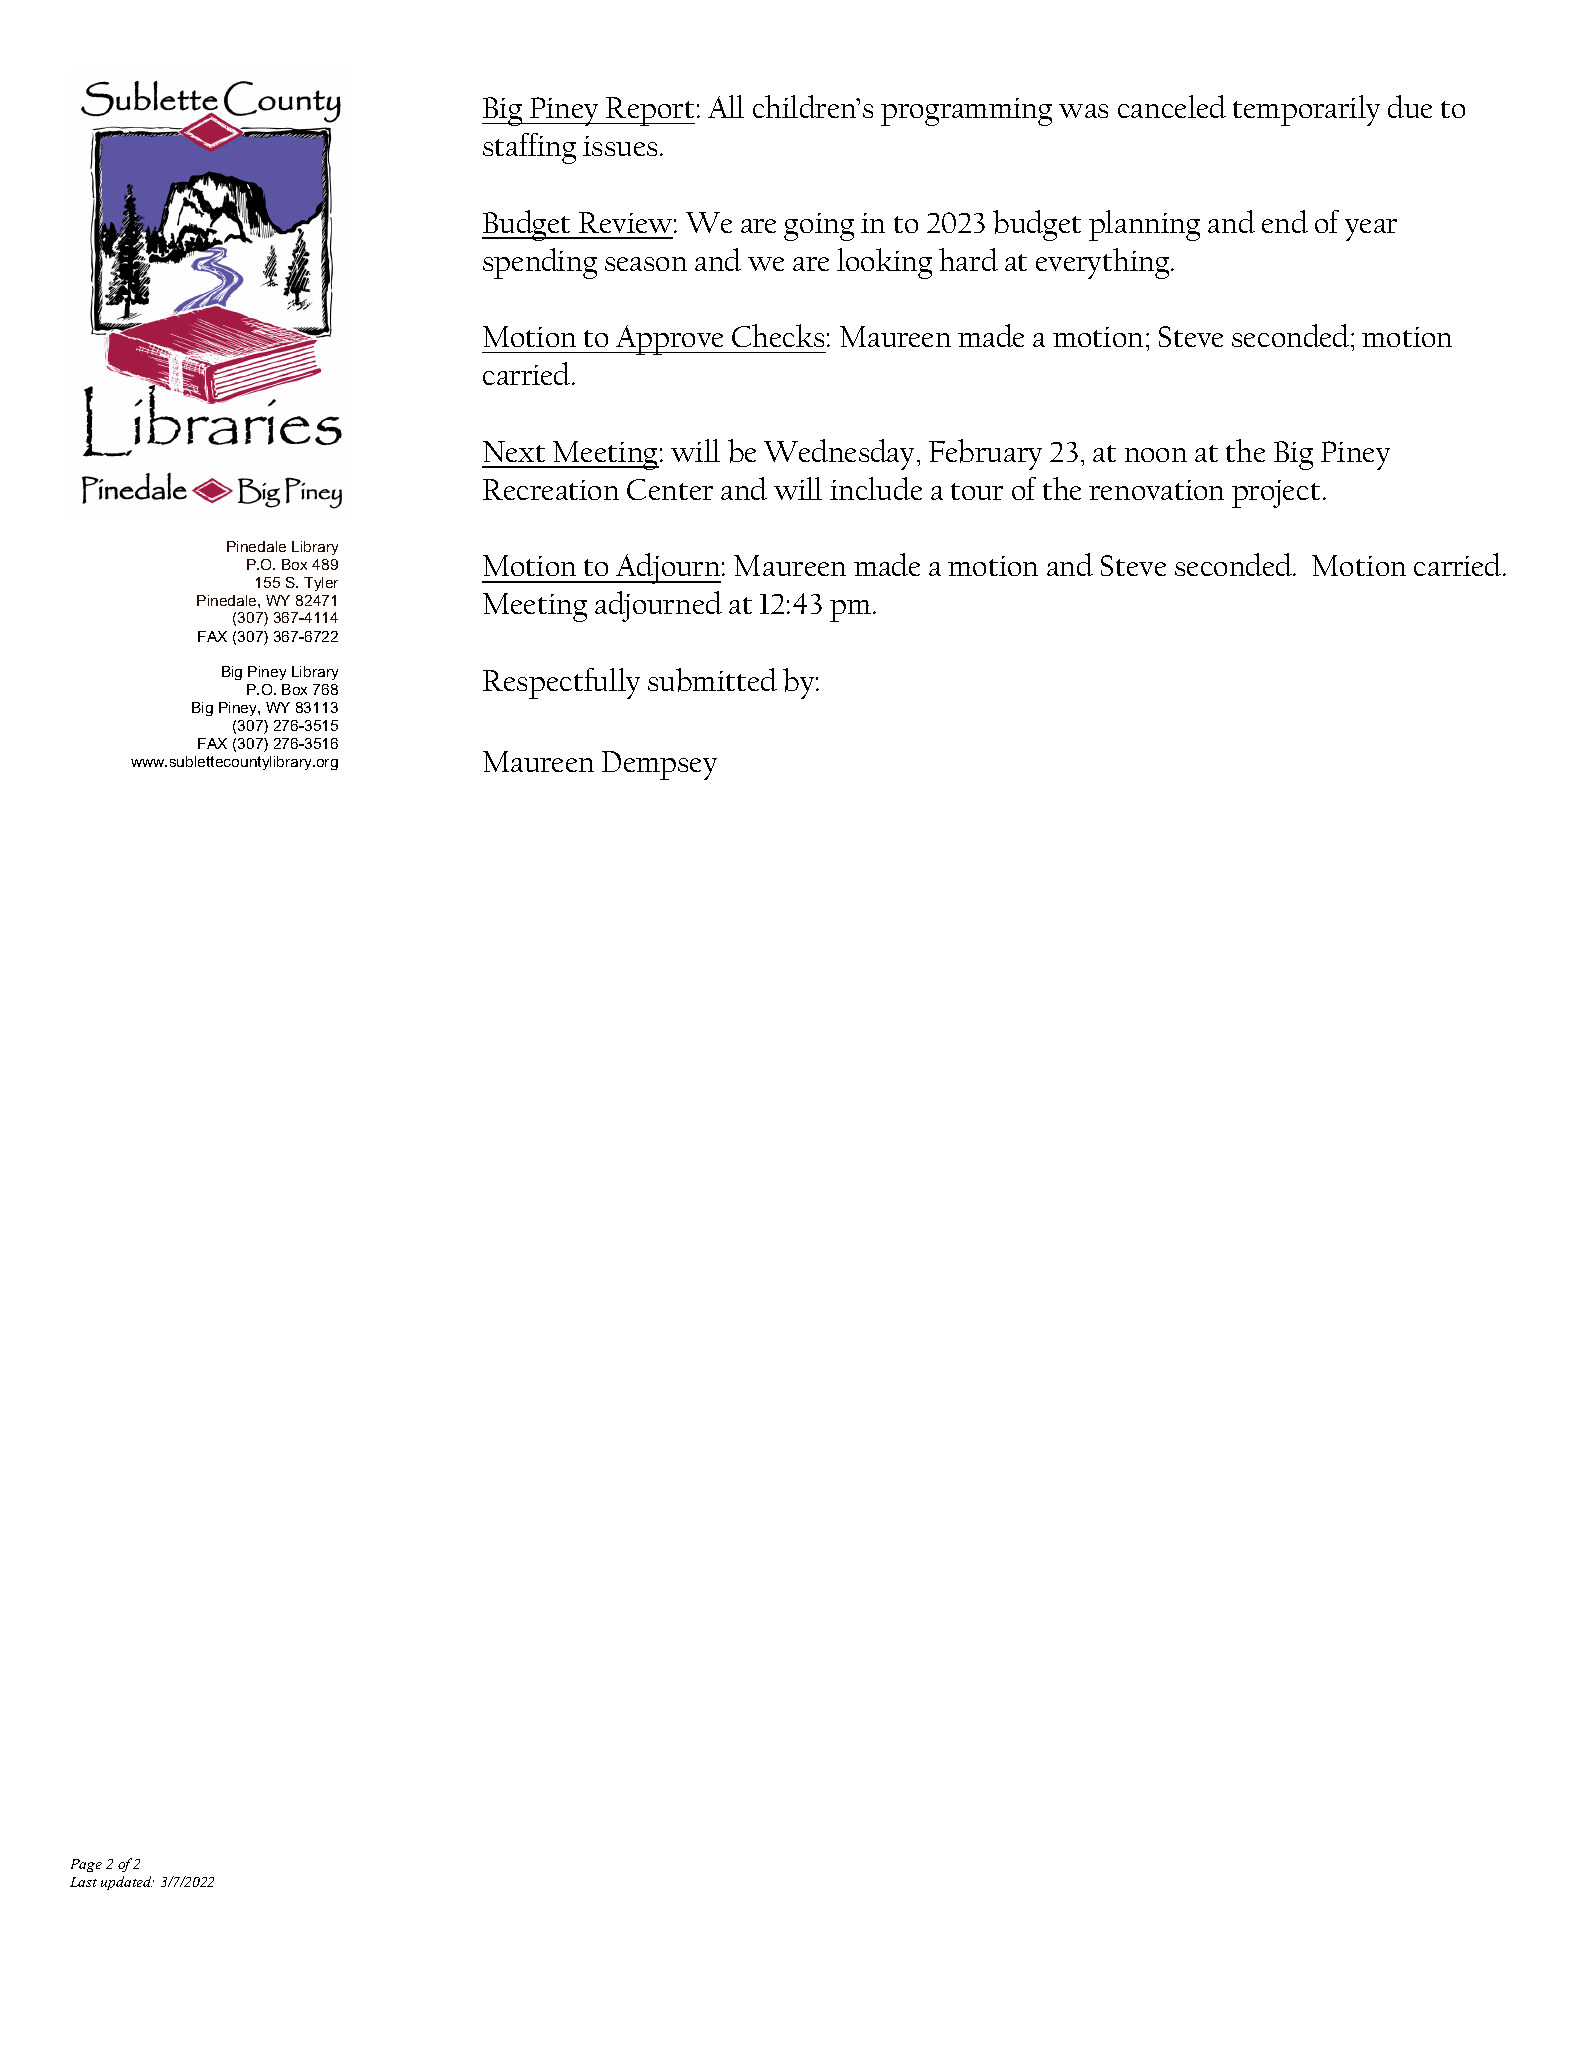 The width and height of the screenshot is (1589, 2056). I want to click on Respectfully, so click(561, 683).
